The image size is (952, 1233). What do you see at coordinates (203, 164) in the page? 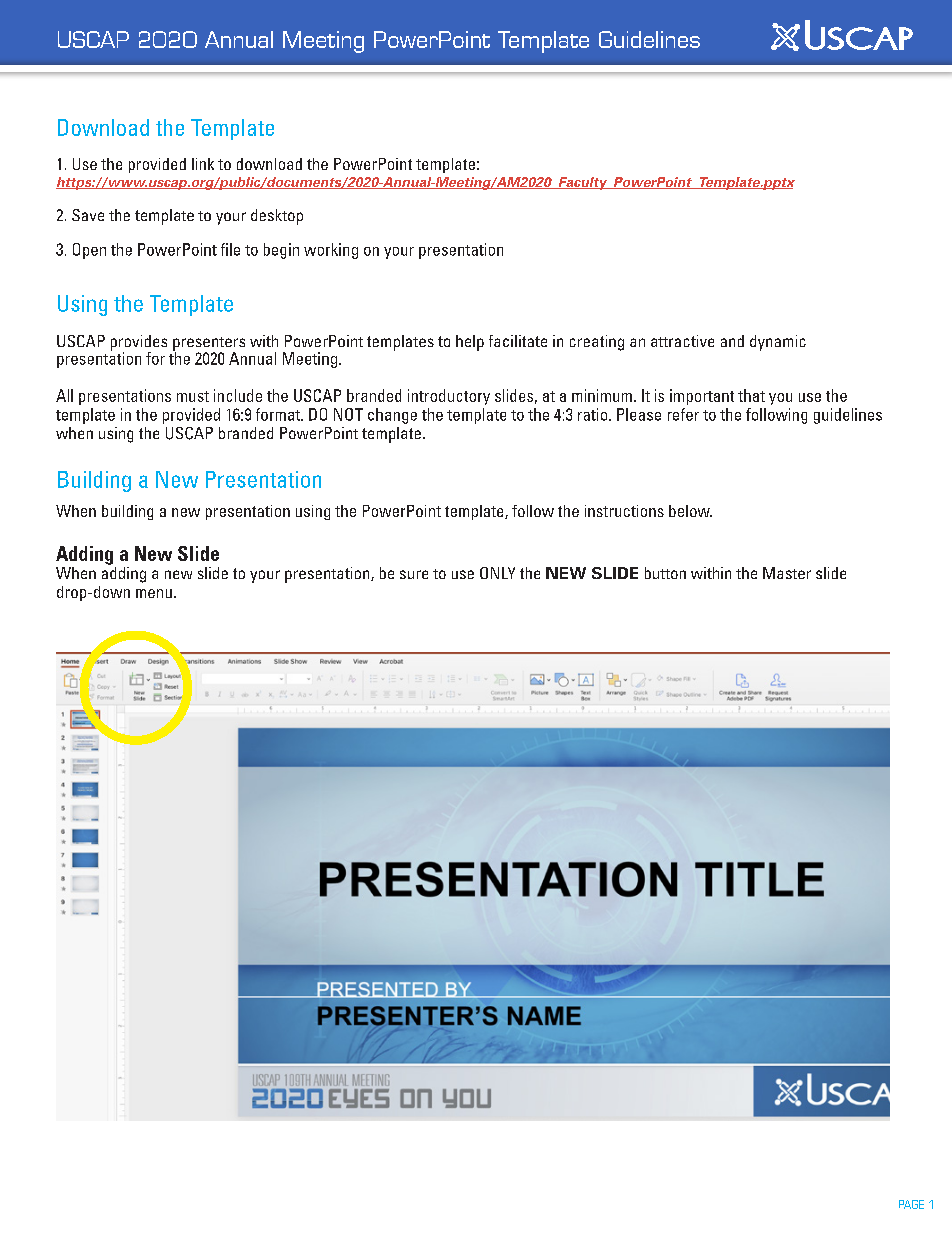
I see `link` at bounding box center [203, 164].
